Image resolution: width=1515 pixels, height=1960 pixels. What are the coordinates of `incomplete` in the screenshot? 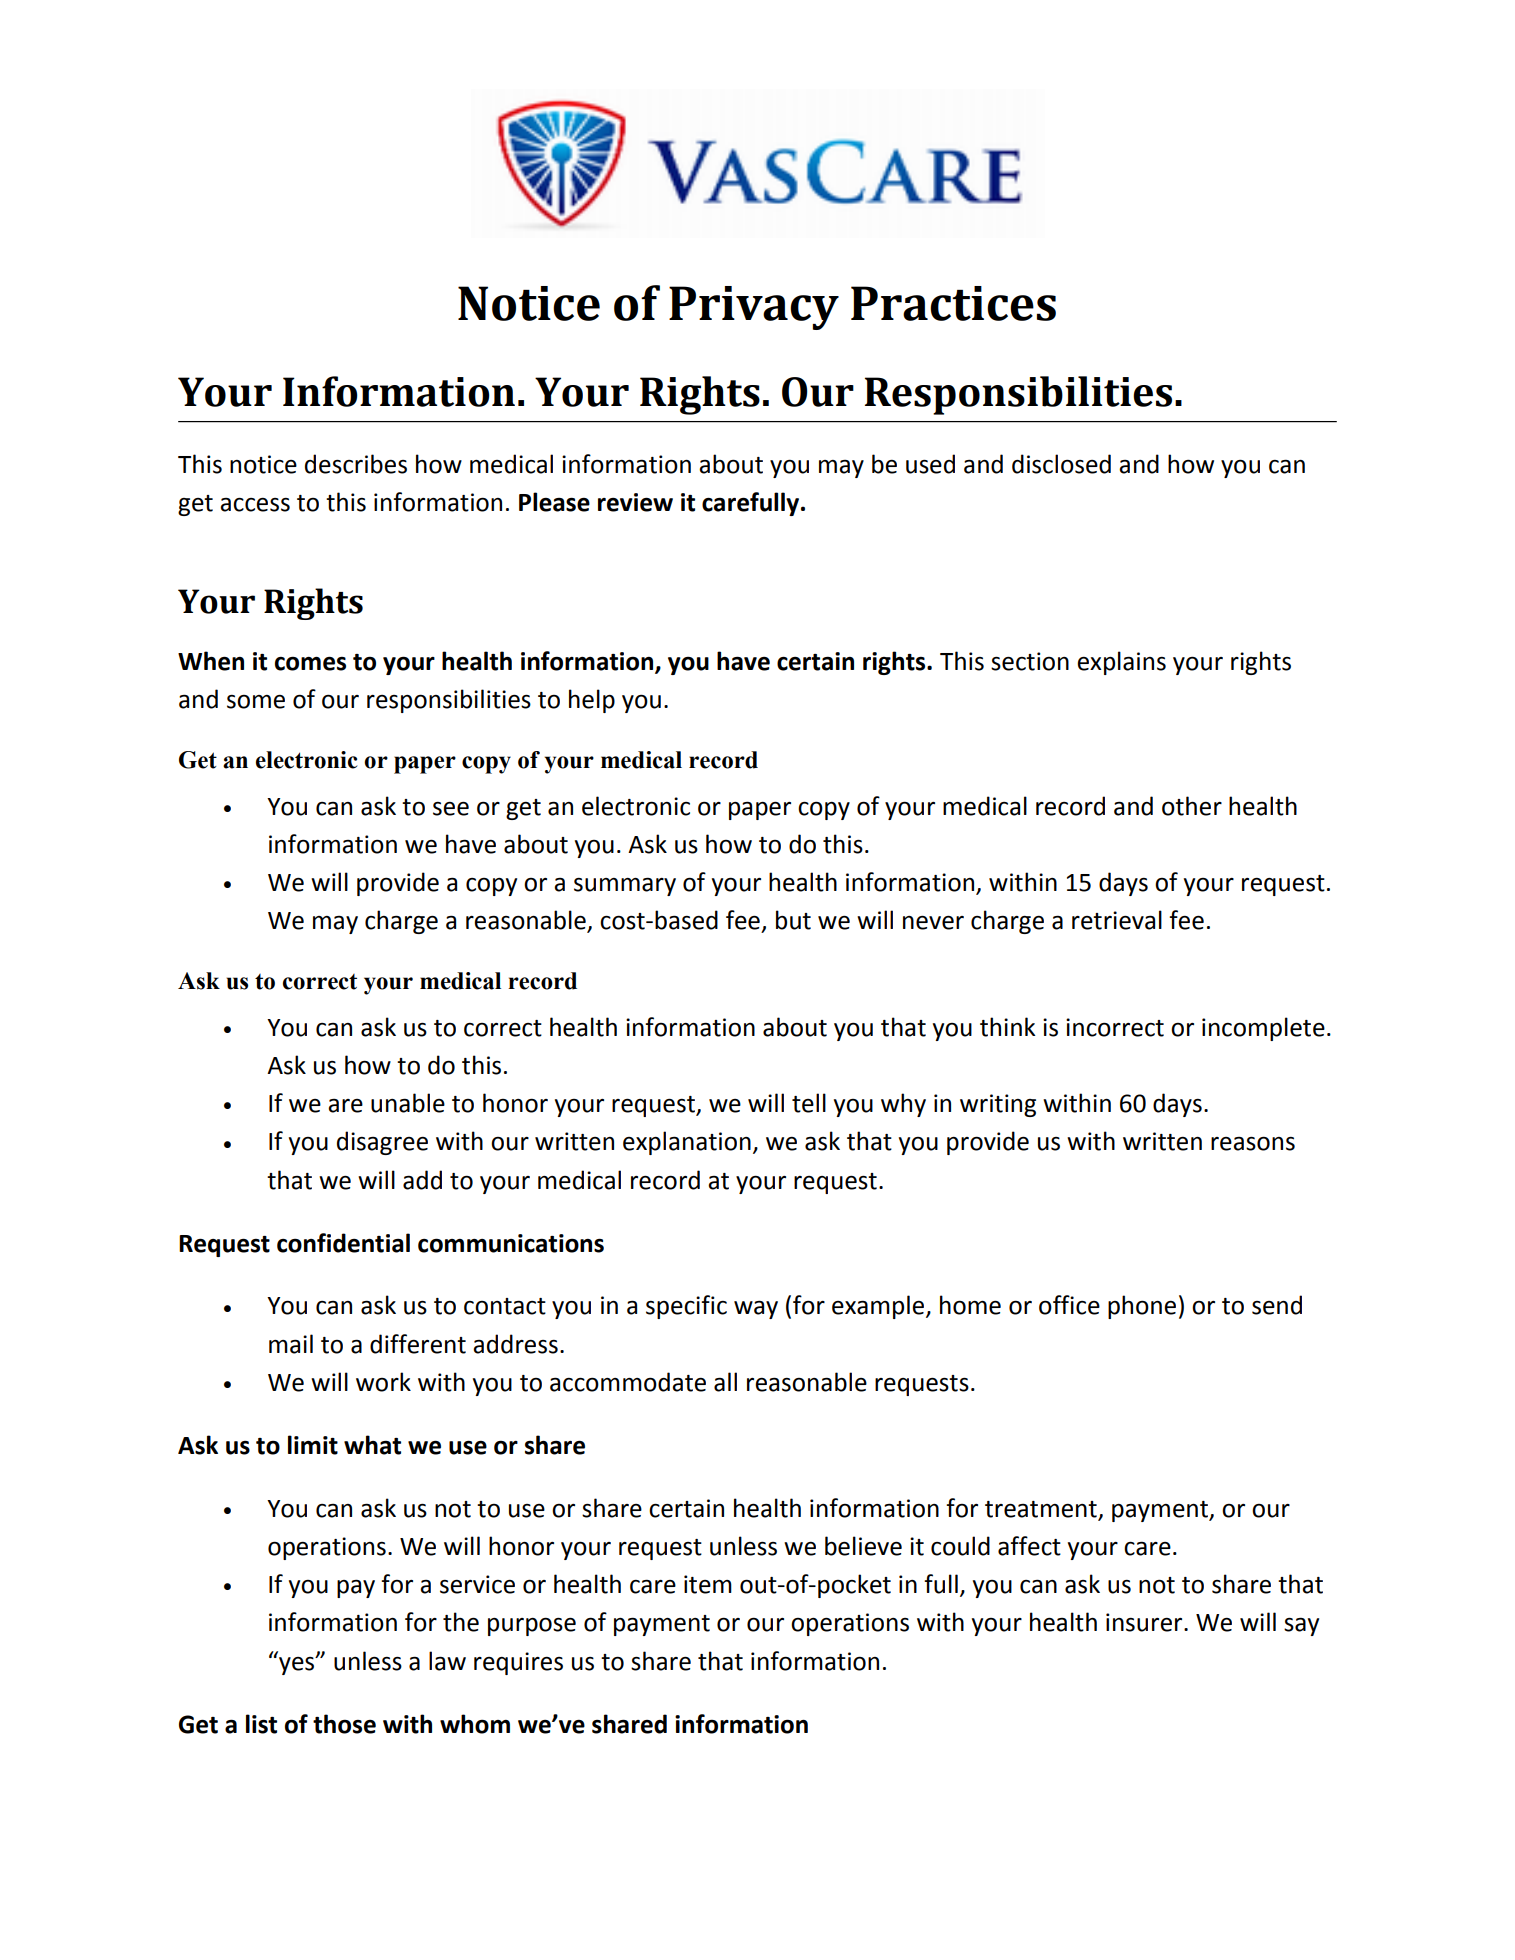 It's located at (1263, 1029).
